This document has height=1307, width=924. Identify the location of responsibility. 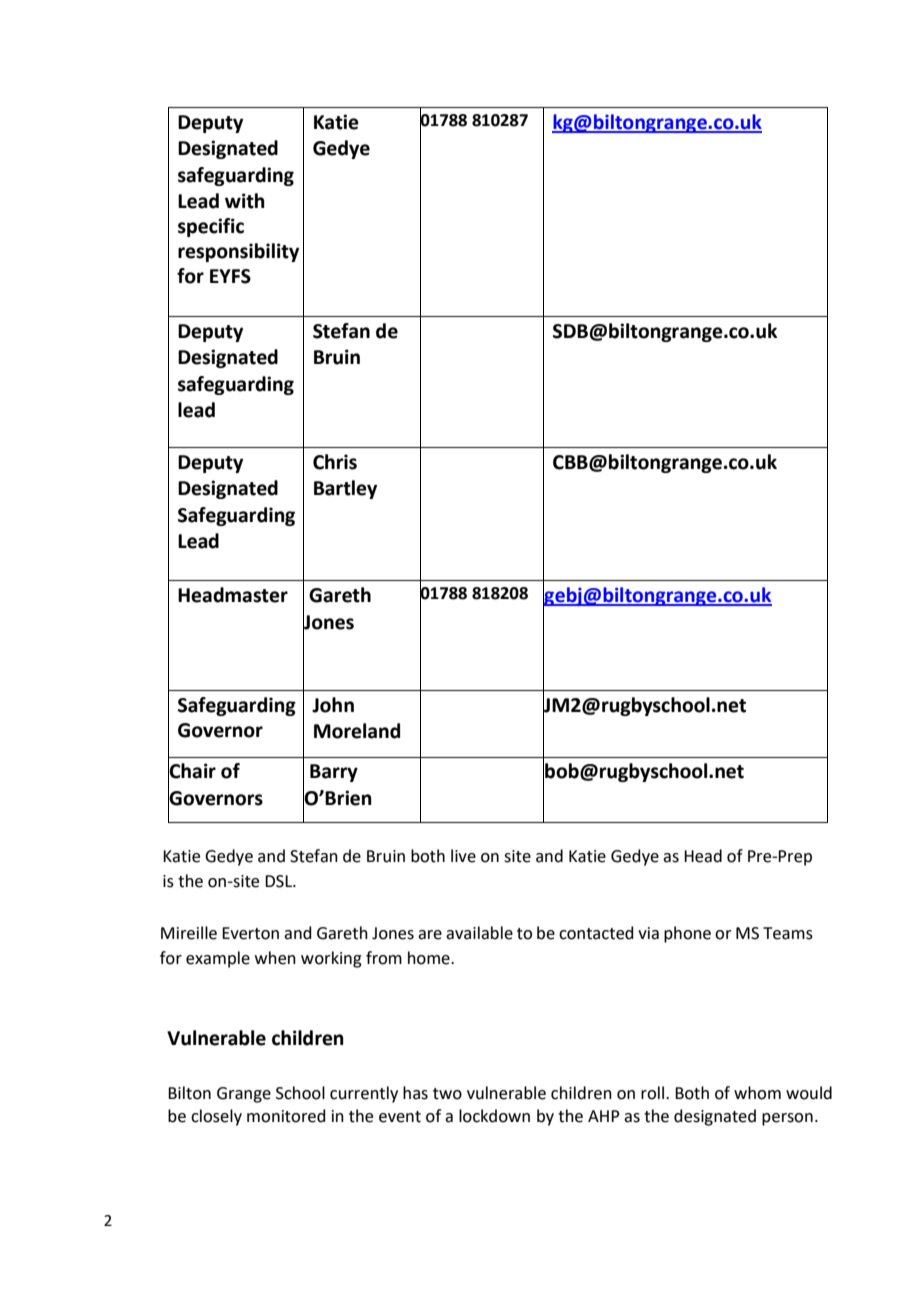
(238, 252).
